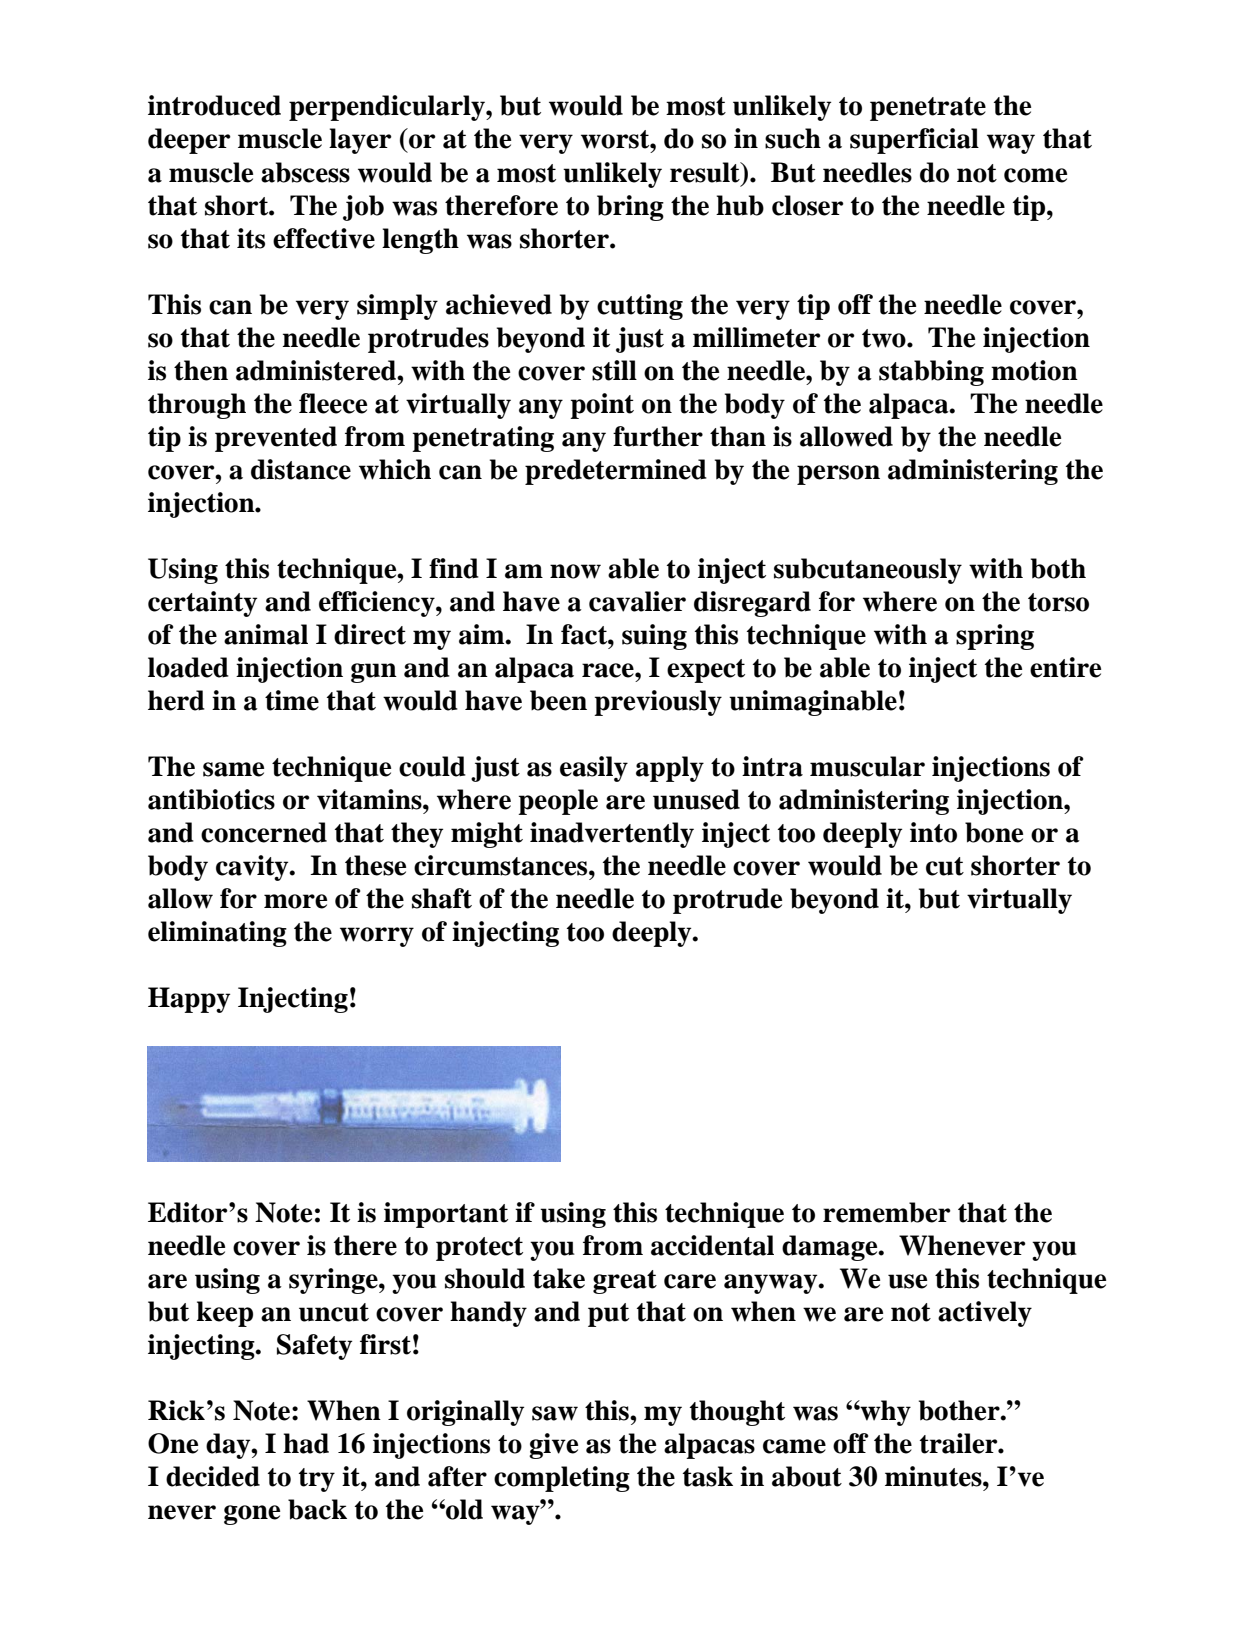  Describe the element at coordinates (442, 898) in the screenshot. I see `shaft` at that location.
